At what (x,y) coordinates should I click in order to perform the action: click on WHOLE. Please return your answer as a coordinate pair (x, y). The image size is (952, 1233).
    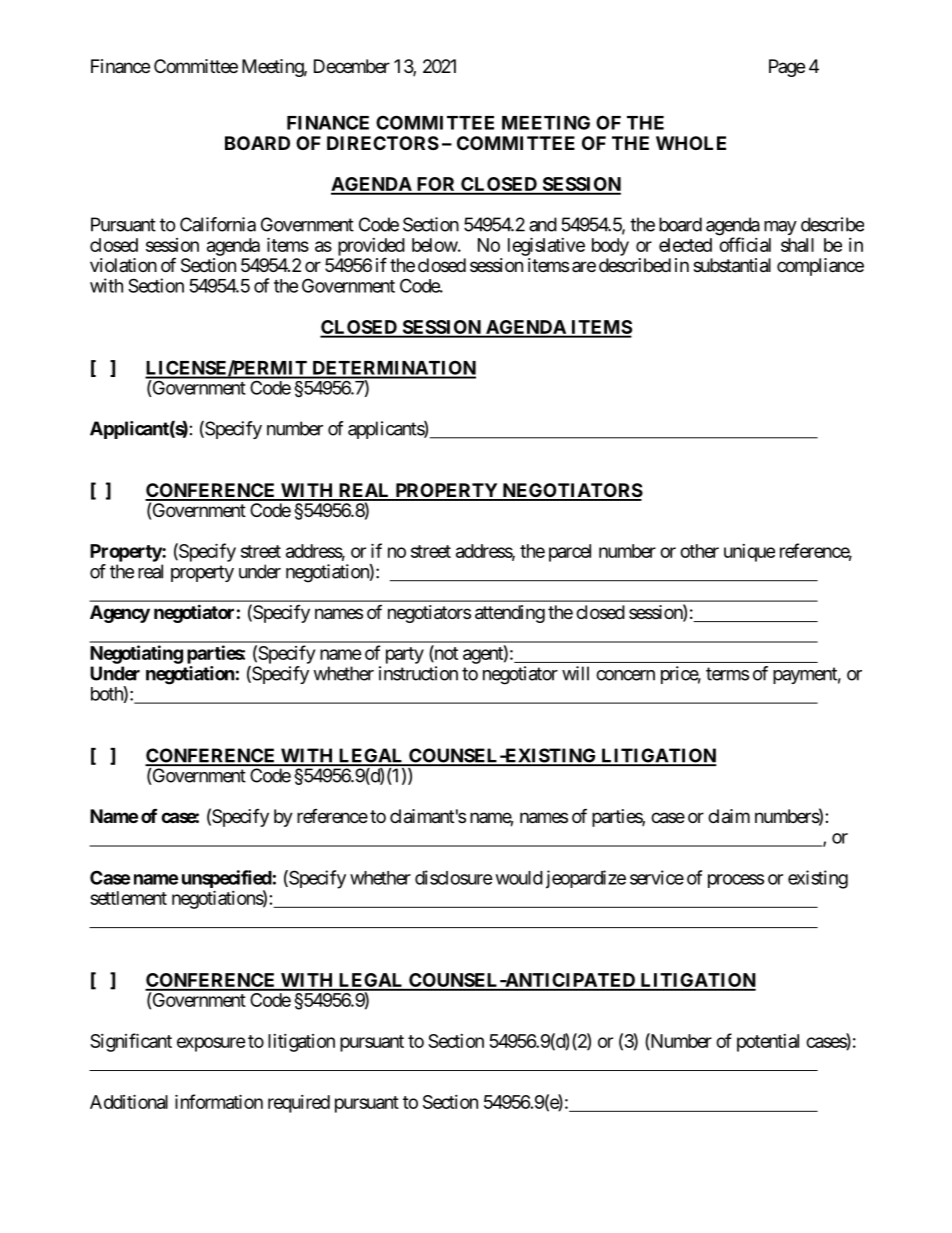
    Looking at the image, I should click on (691, 143).
